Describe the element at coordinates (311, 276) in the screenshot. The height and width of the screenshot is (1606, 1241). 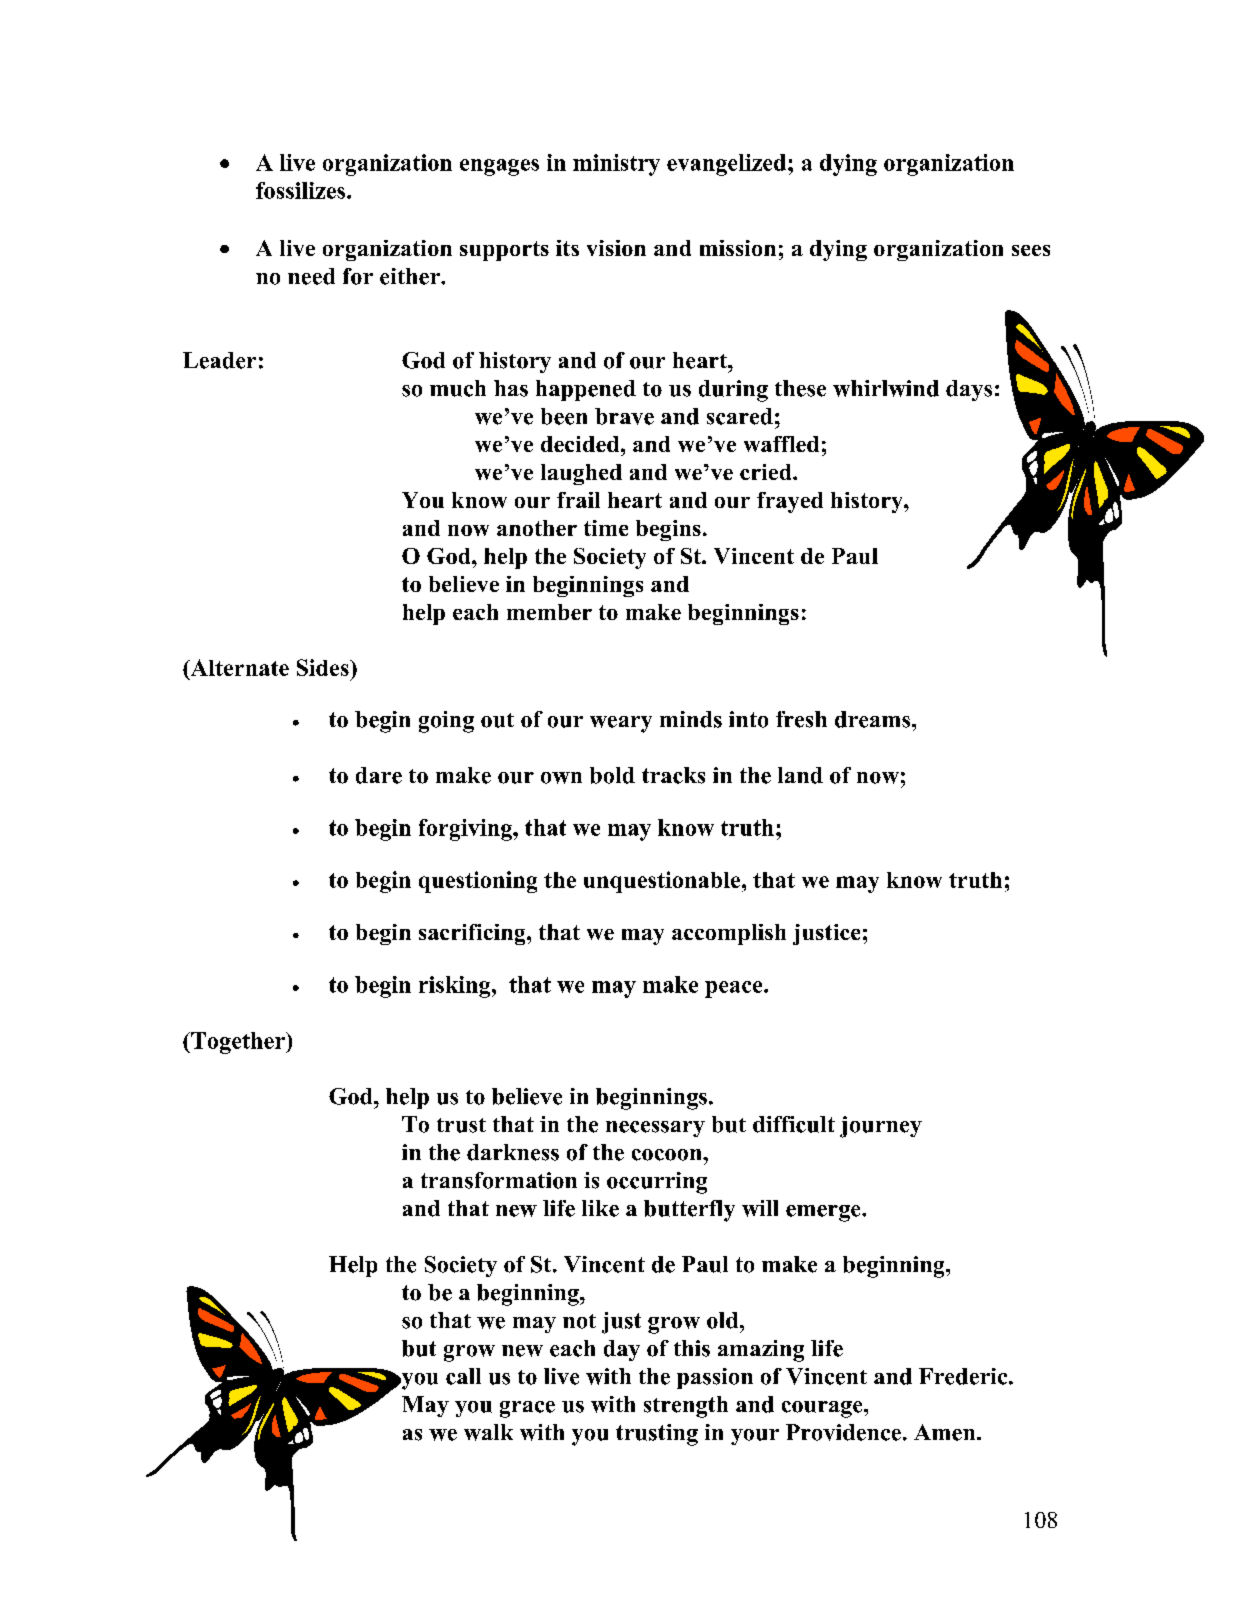
I see `need` at that location.
